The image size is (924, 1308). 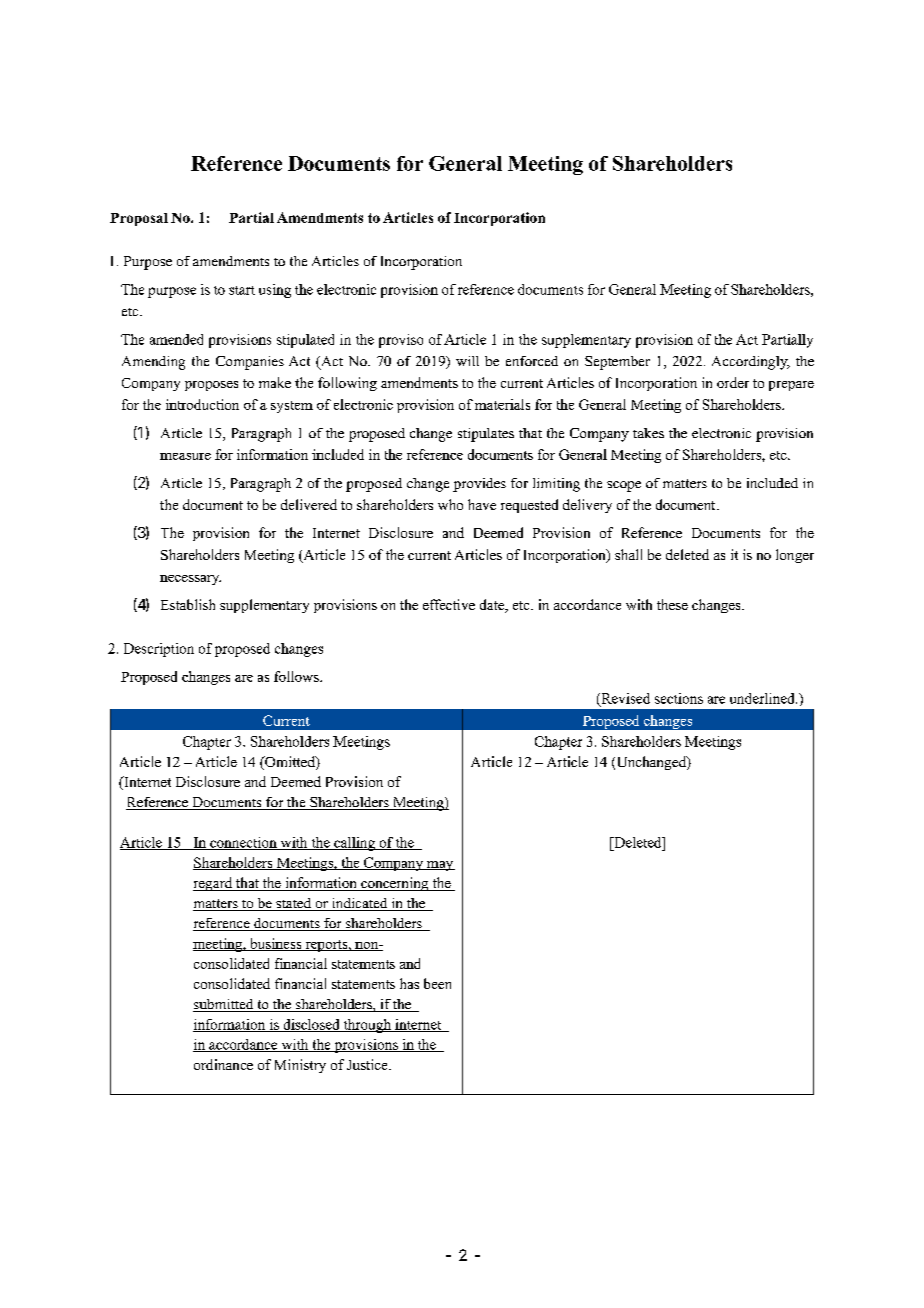 What do you see at coordinates (159, 650) in the screenshot?
I see `Description` at bounding box center [159, 650].
